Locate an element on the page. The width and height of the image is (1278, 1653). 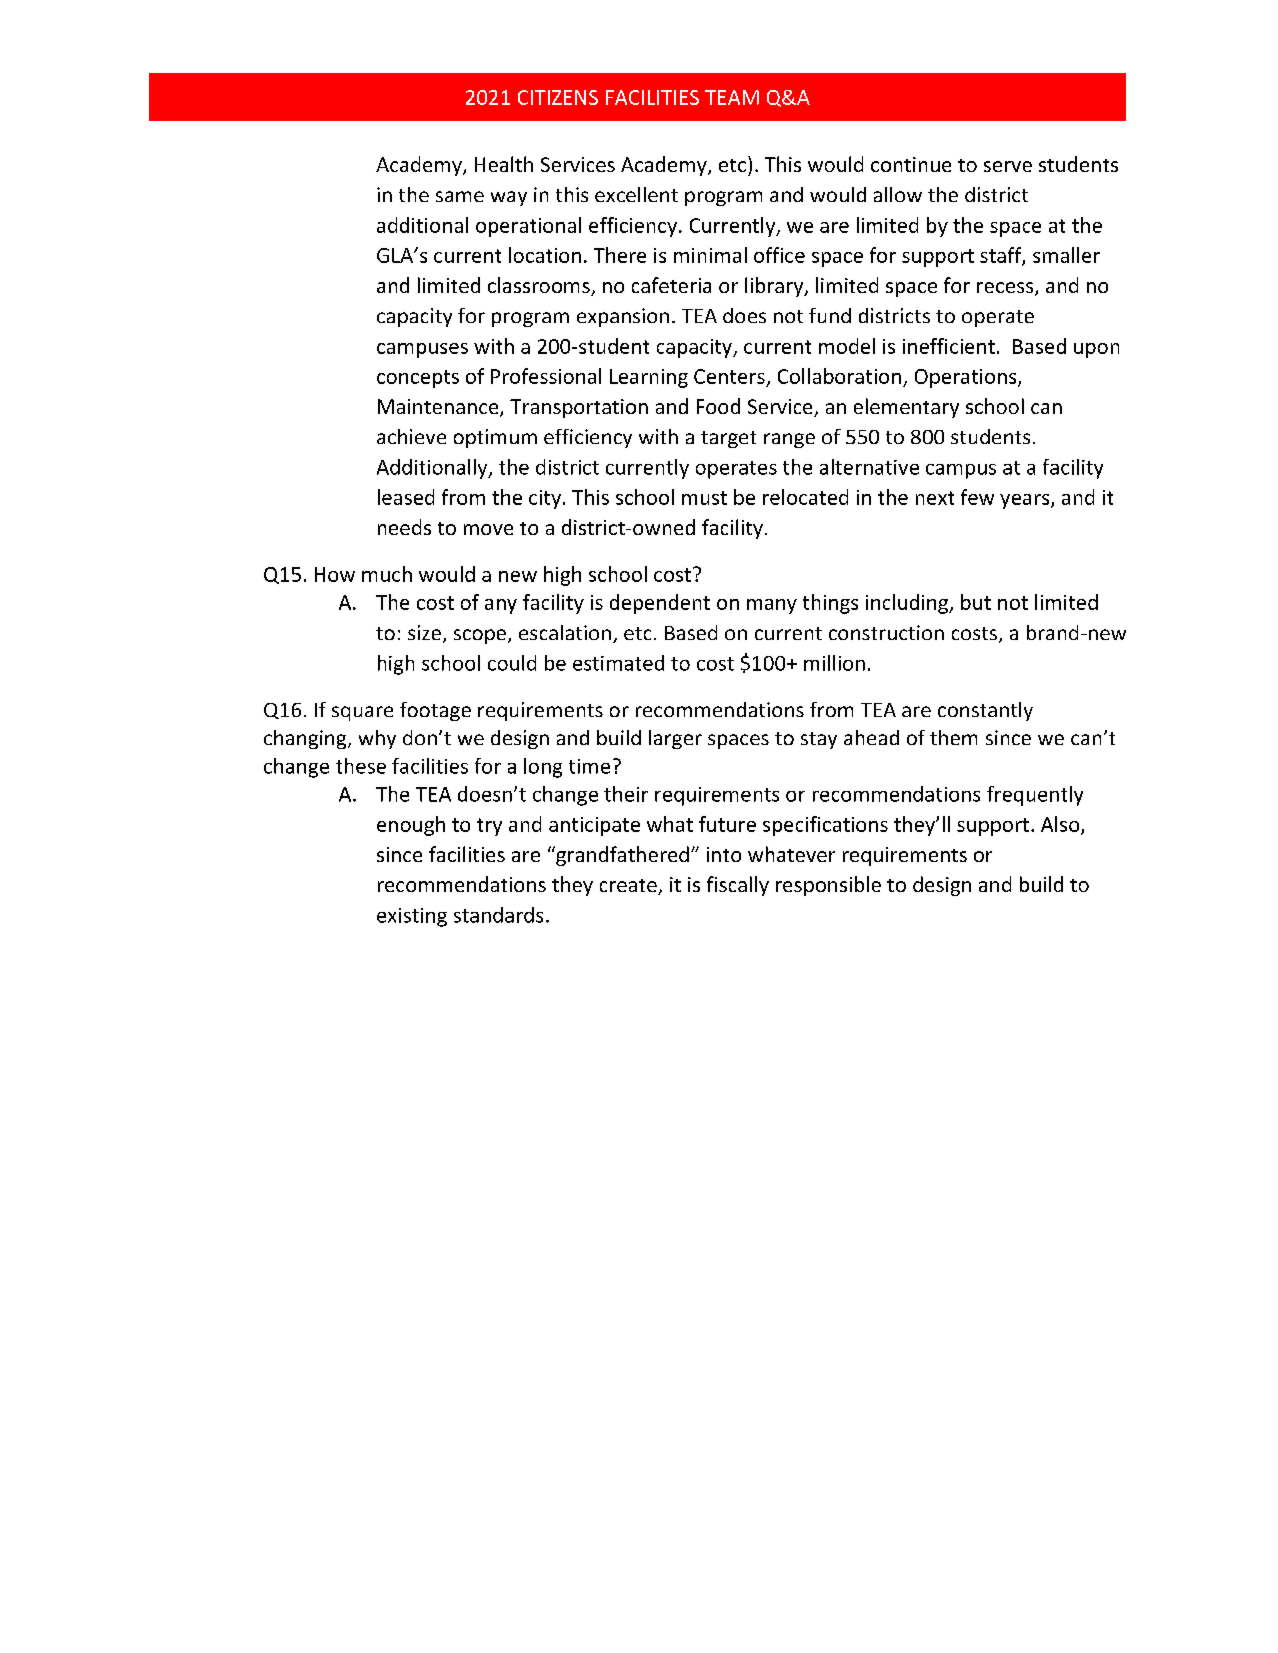
fiscally is located at coordinates (738, 886).
